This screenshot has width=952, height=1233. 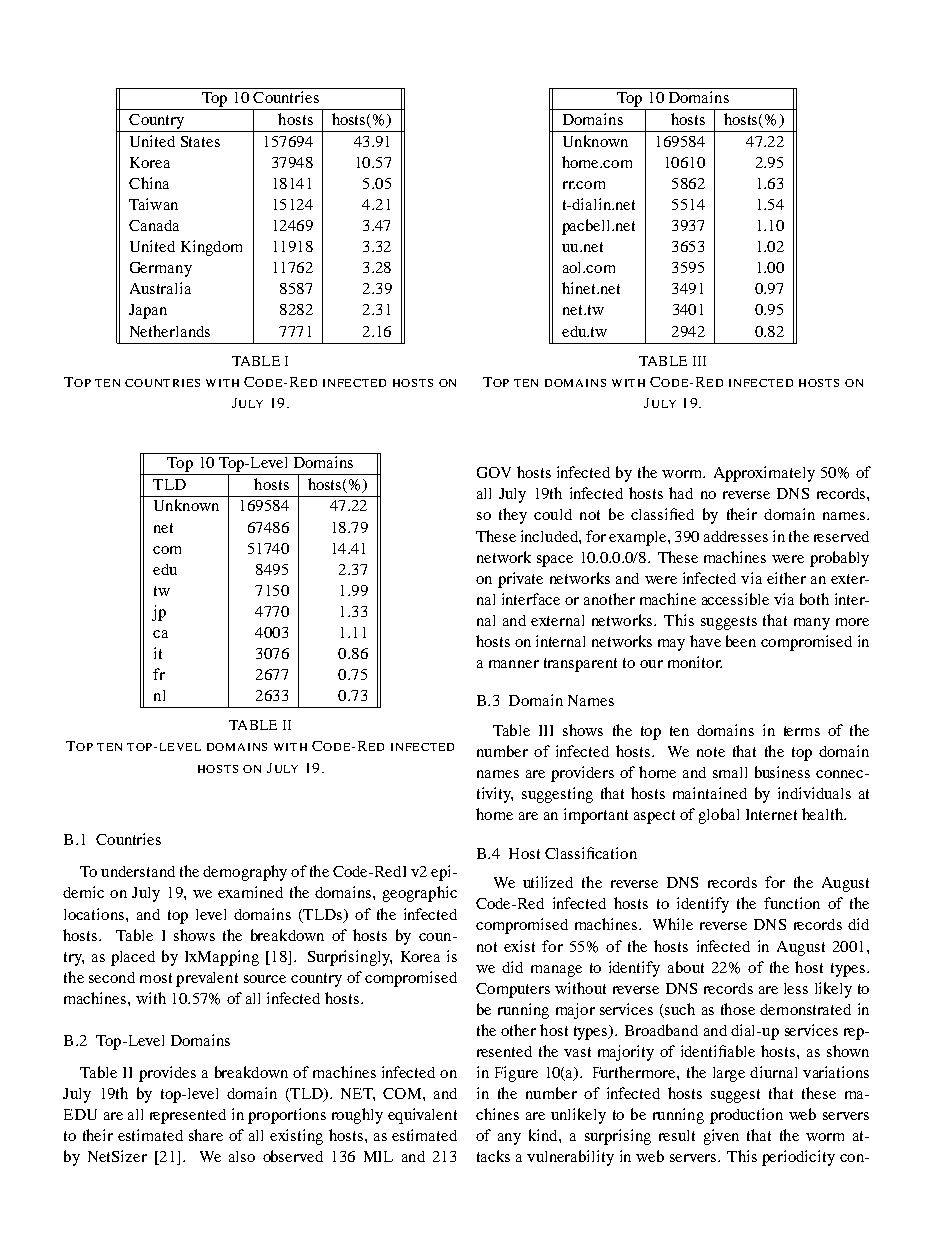 What do you see at coordinates (746, 1116) in the screenshot?
I see `production` at bounding box center [746, 1116].
